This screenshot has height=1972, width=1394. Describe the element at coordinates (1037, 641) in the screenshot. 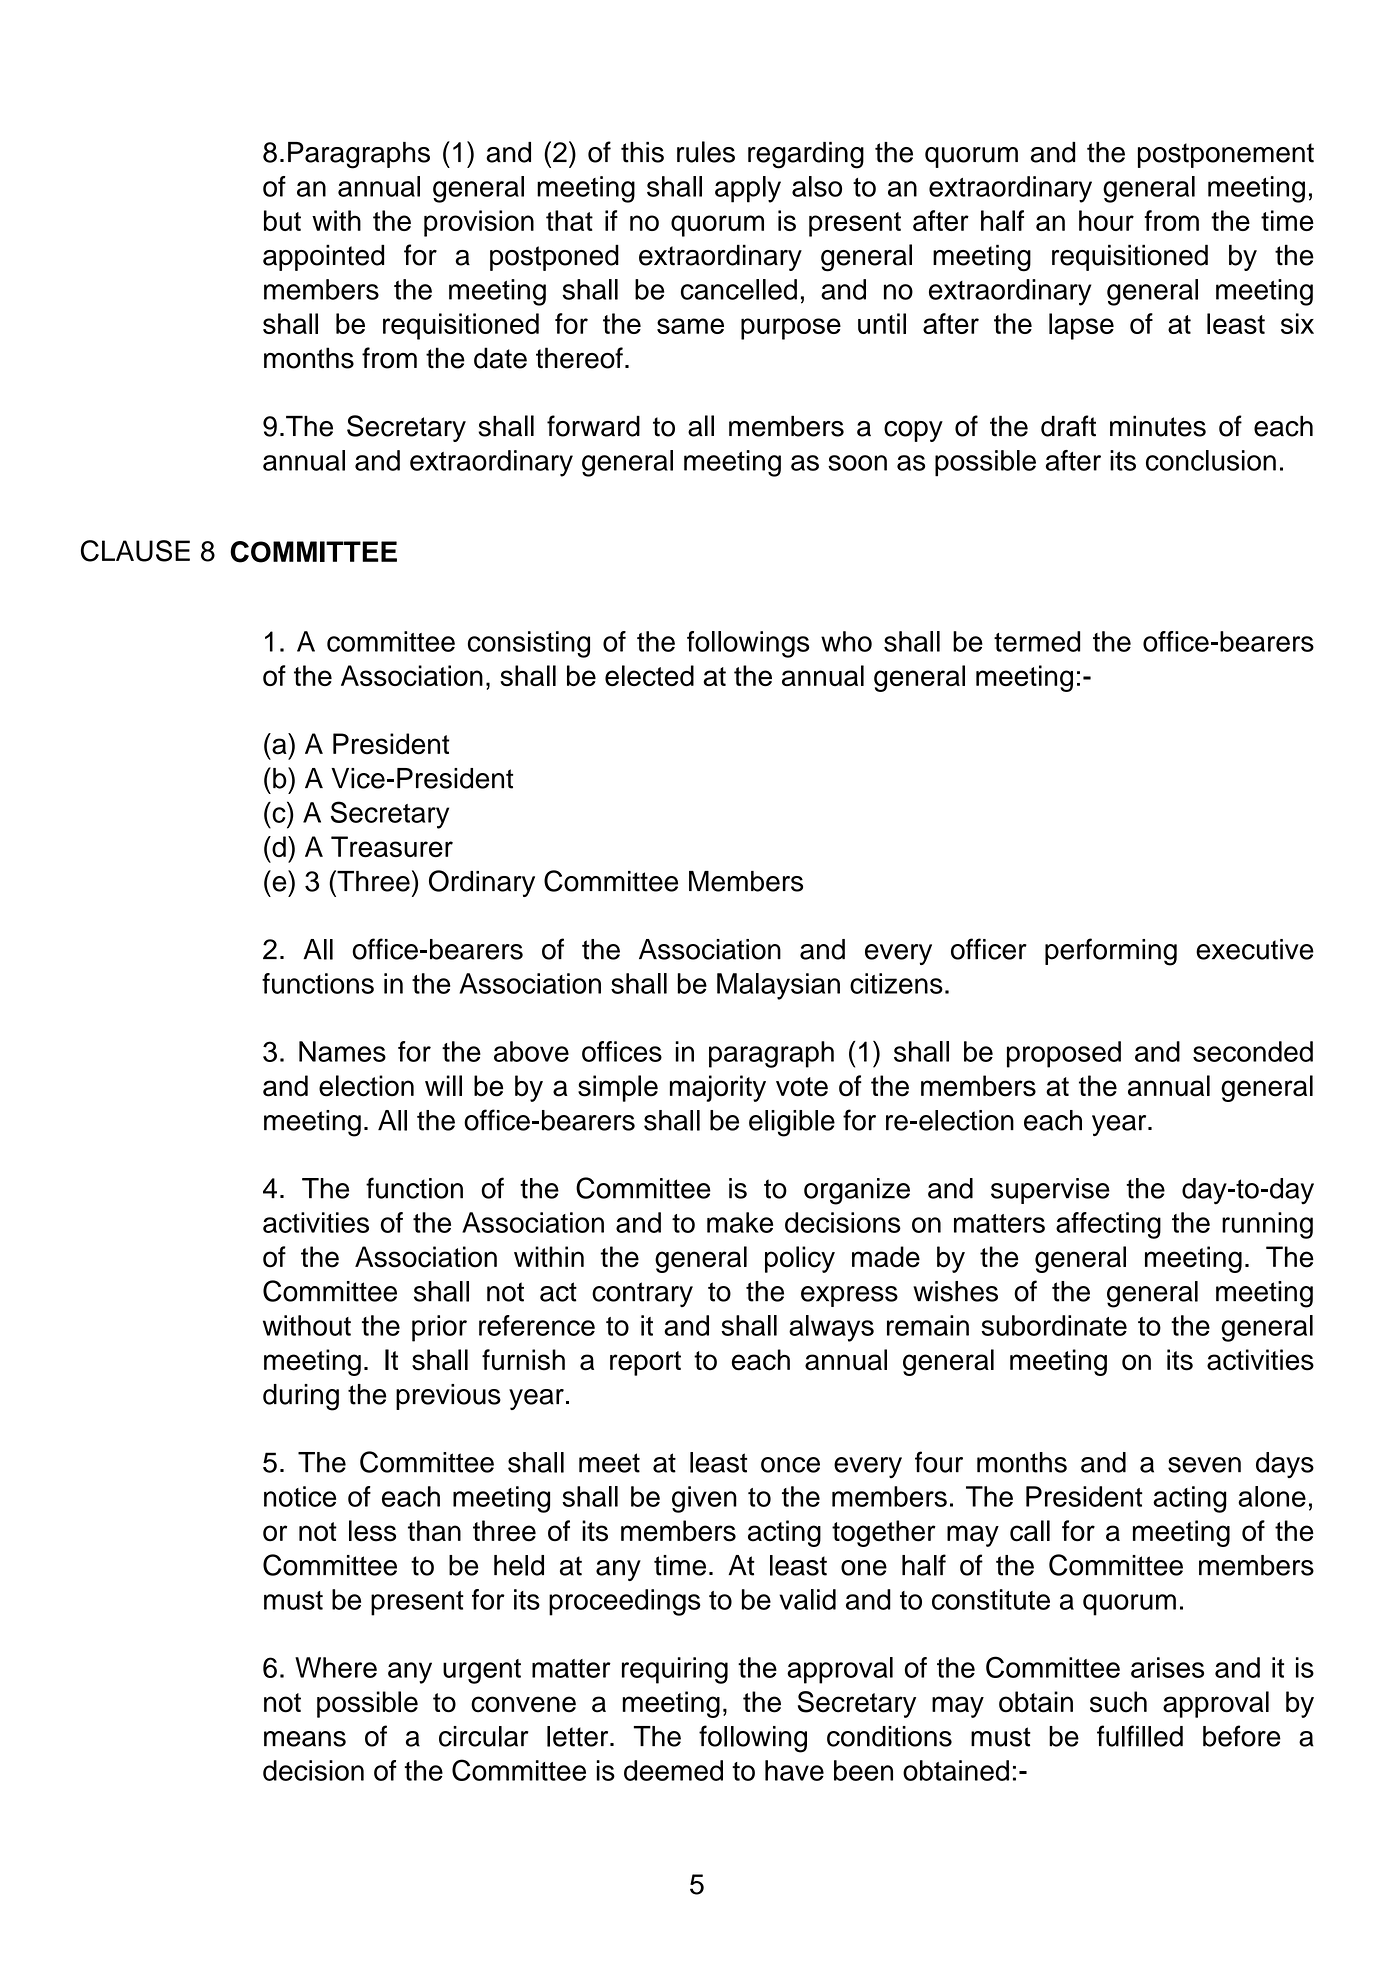

I see `termed` at that location.
